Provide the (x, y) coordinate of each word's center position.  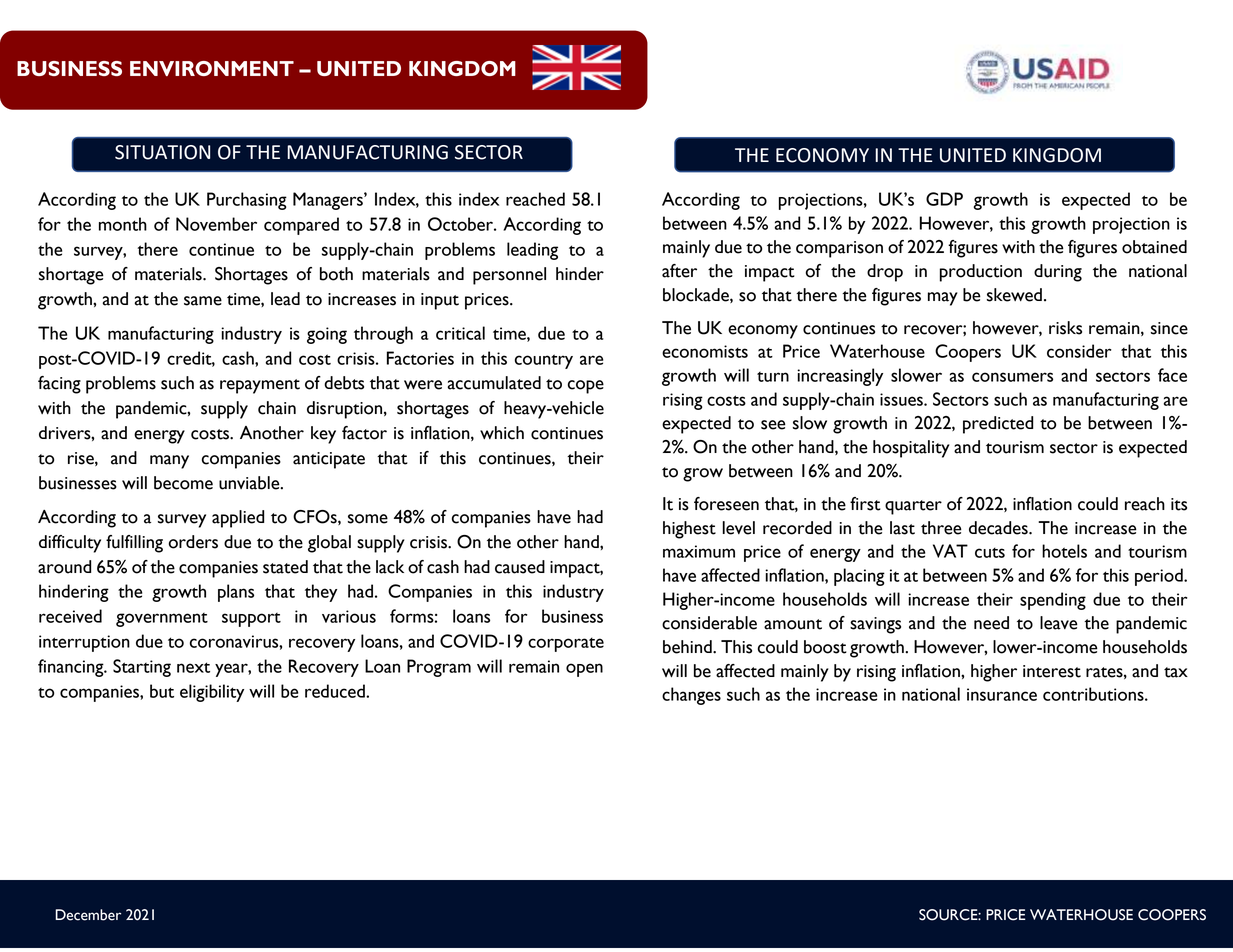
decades (999, 528)
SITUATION (162, 152)
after (679, 271)
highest (689, 530)
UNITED (973, 155)
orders (193, 542)
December (88, 915)
